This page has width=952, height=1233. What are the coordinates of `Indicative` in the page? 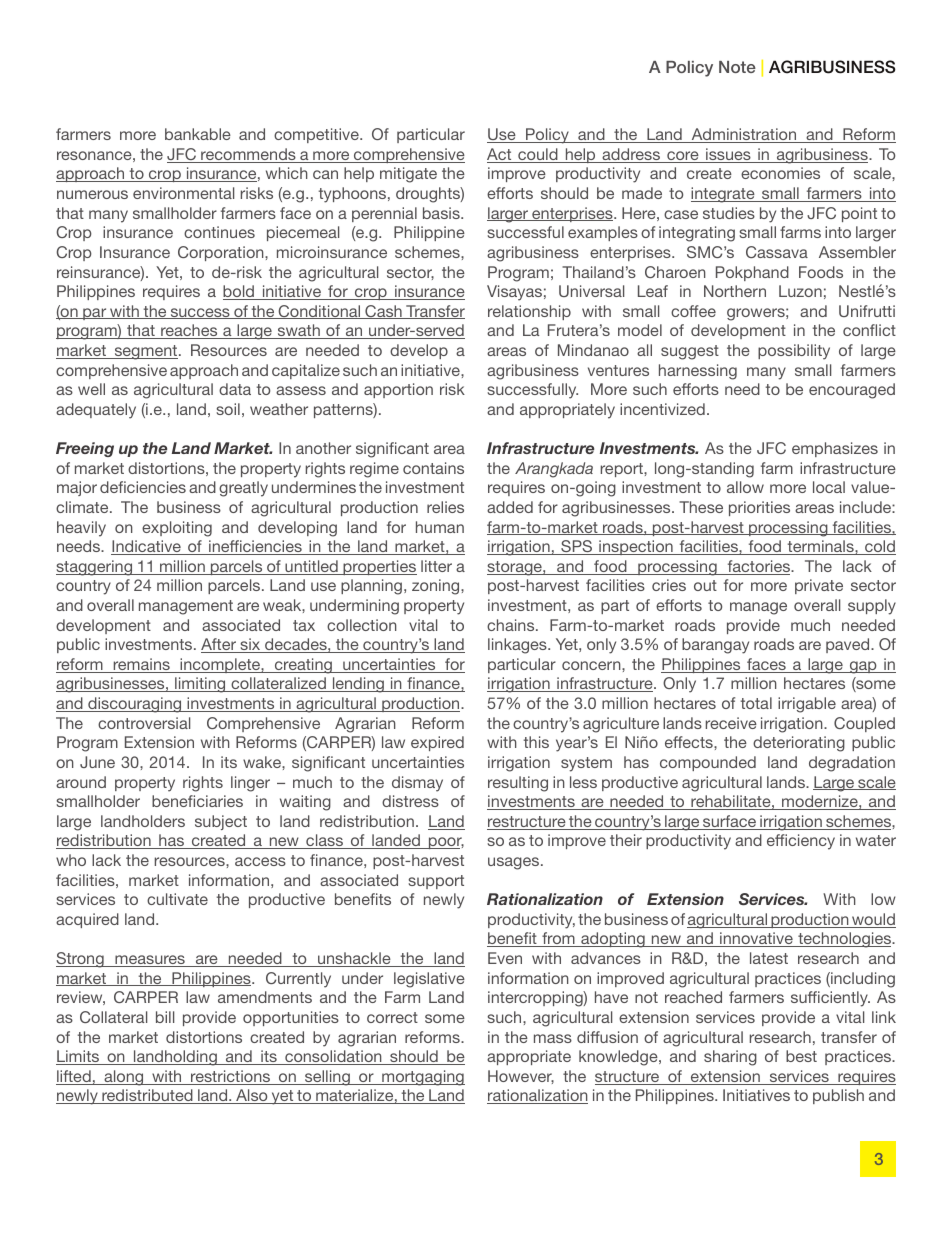 It's located at (147, 547).
